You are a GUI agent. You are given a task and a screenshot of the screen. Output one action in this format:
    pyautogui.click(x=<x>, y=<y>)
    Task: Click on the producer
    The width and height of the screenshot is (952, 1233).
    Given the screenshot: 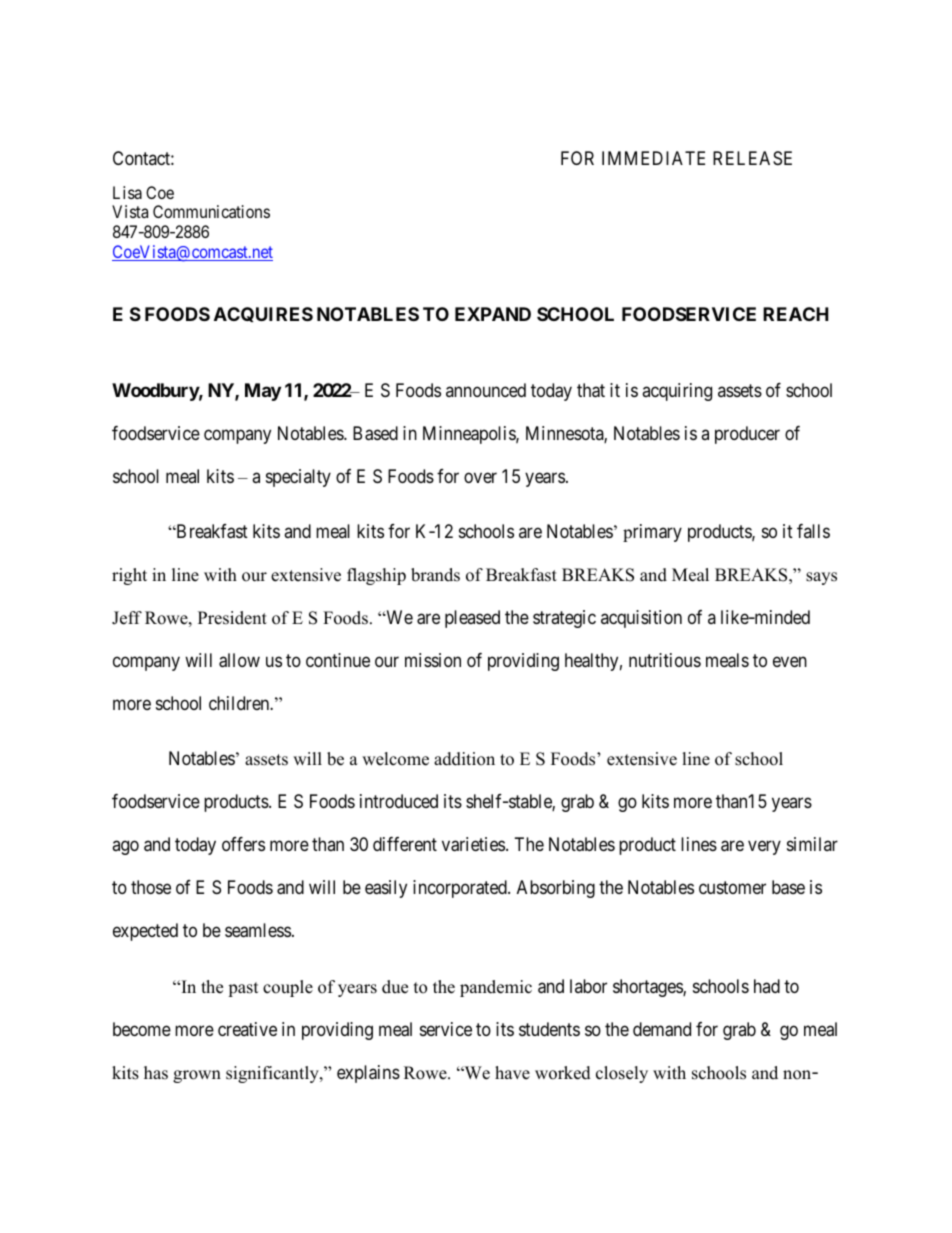 What is the action you would take?
    pyautogui.click(x=747, y=435)
